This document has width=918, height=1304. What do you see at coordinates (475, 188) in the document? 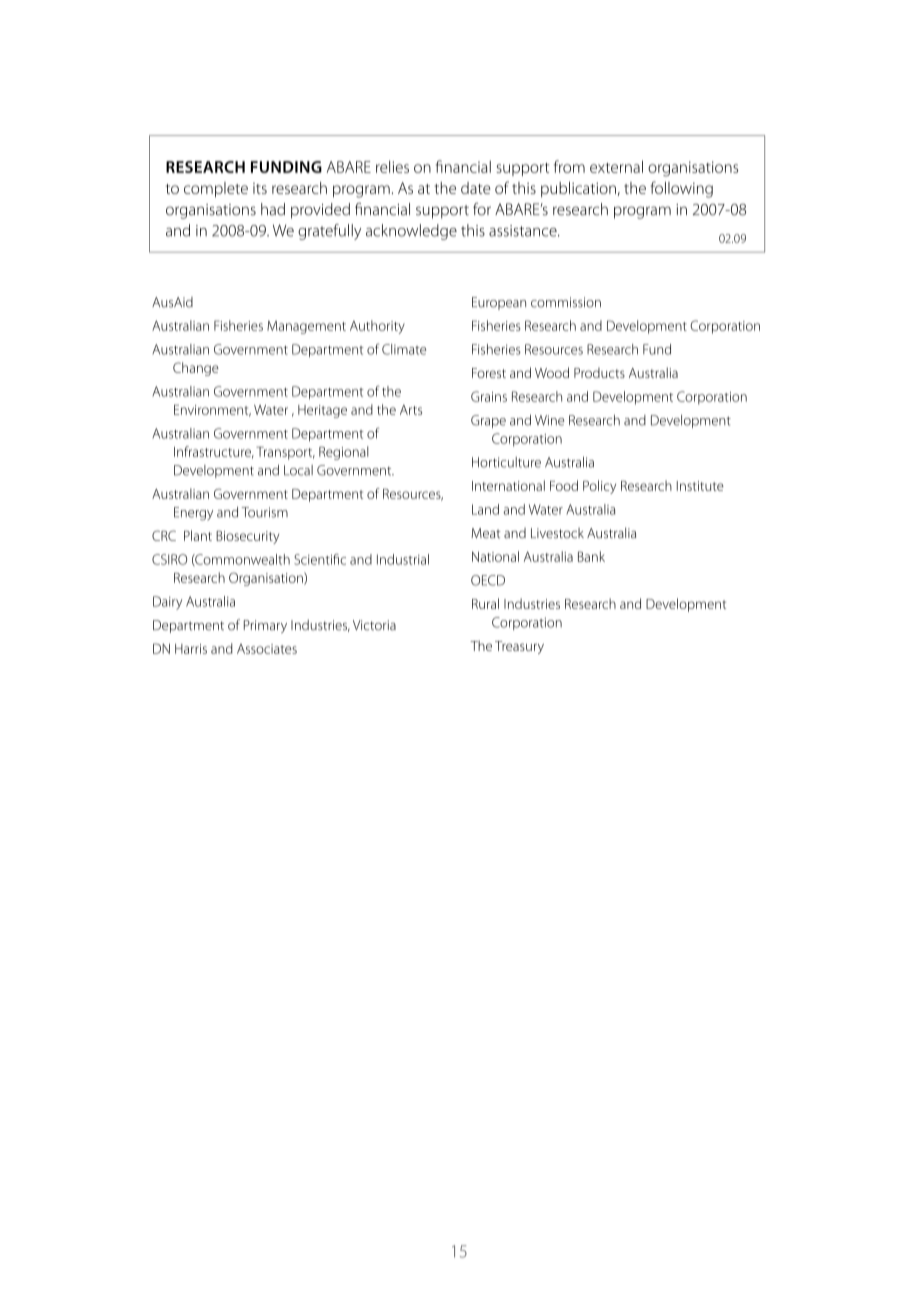
I see `date` at bounding box center [475, 188].
